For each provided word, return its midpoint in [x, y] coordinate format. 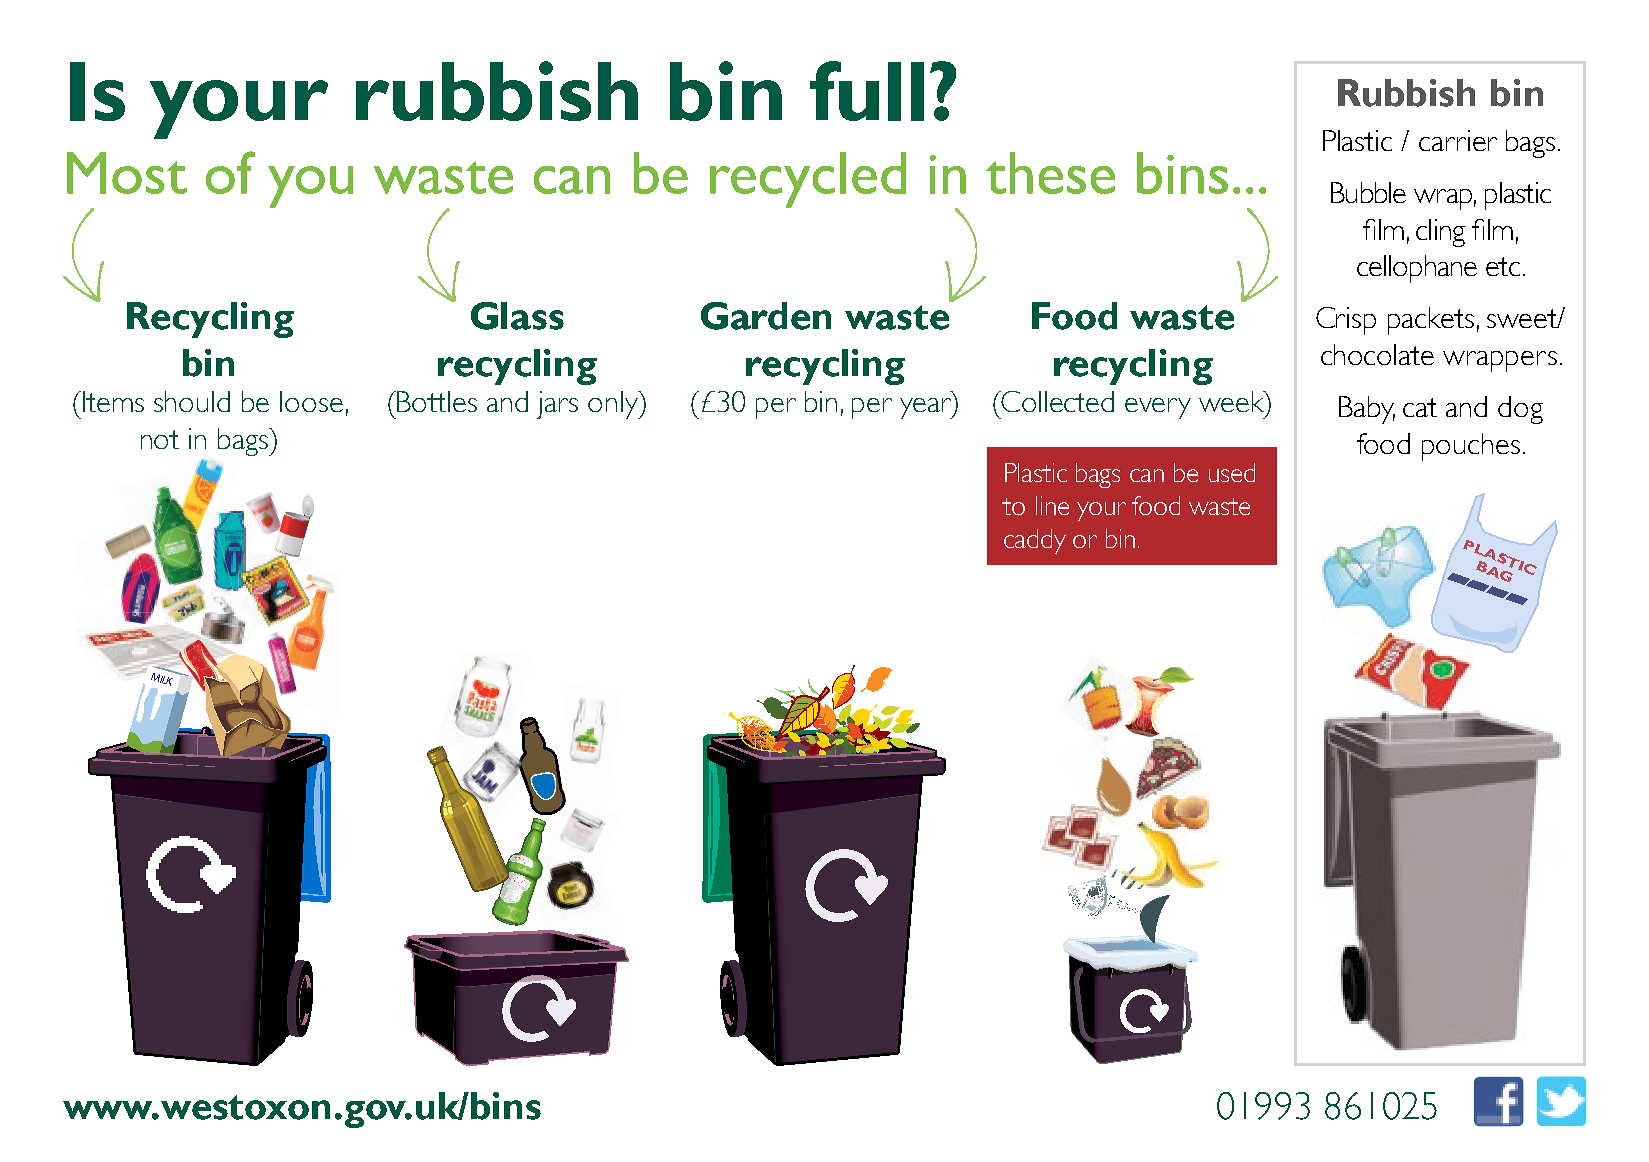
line [1052, 505]
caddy [1035, 541]
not [160, 439]
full [867, 91]
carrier [1458, 140]
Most [127, 173]
